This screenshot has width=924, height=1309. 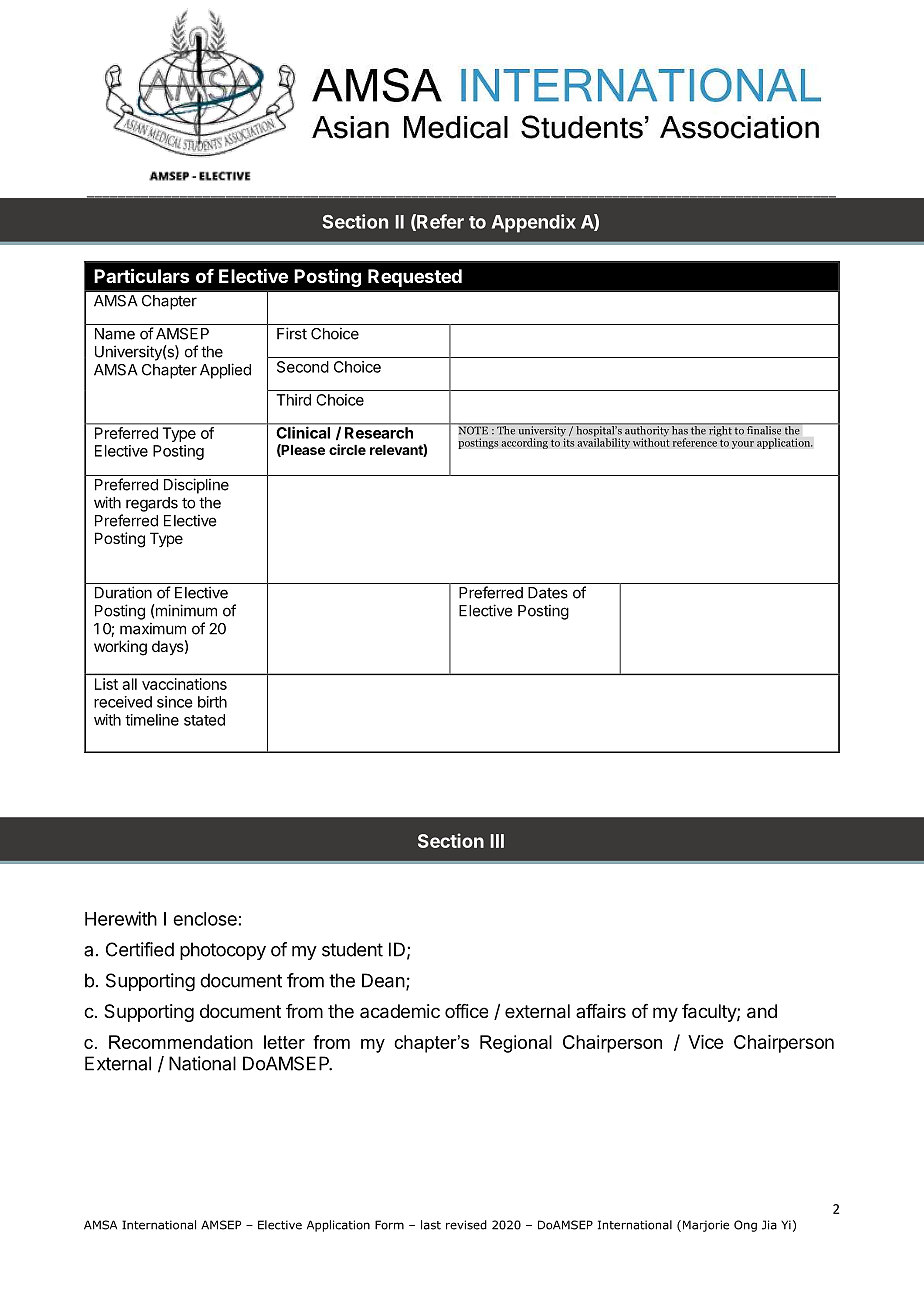 What do you see at coordinates (548, 593) in the screenshot?
I see `Dates` at bounding box center [548, 593].
